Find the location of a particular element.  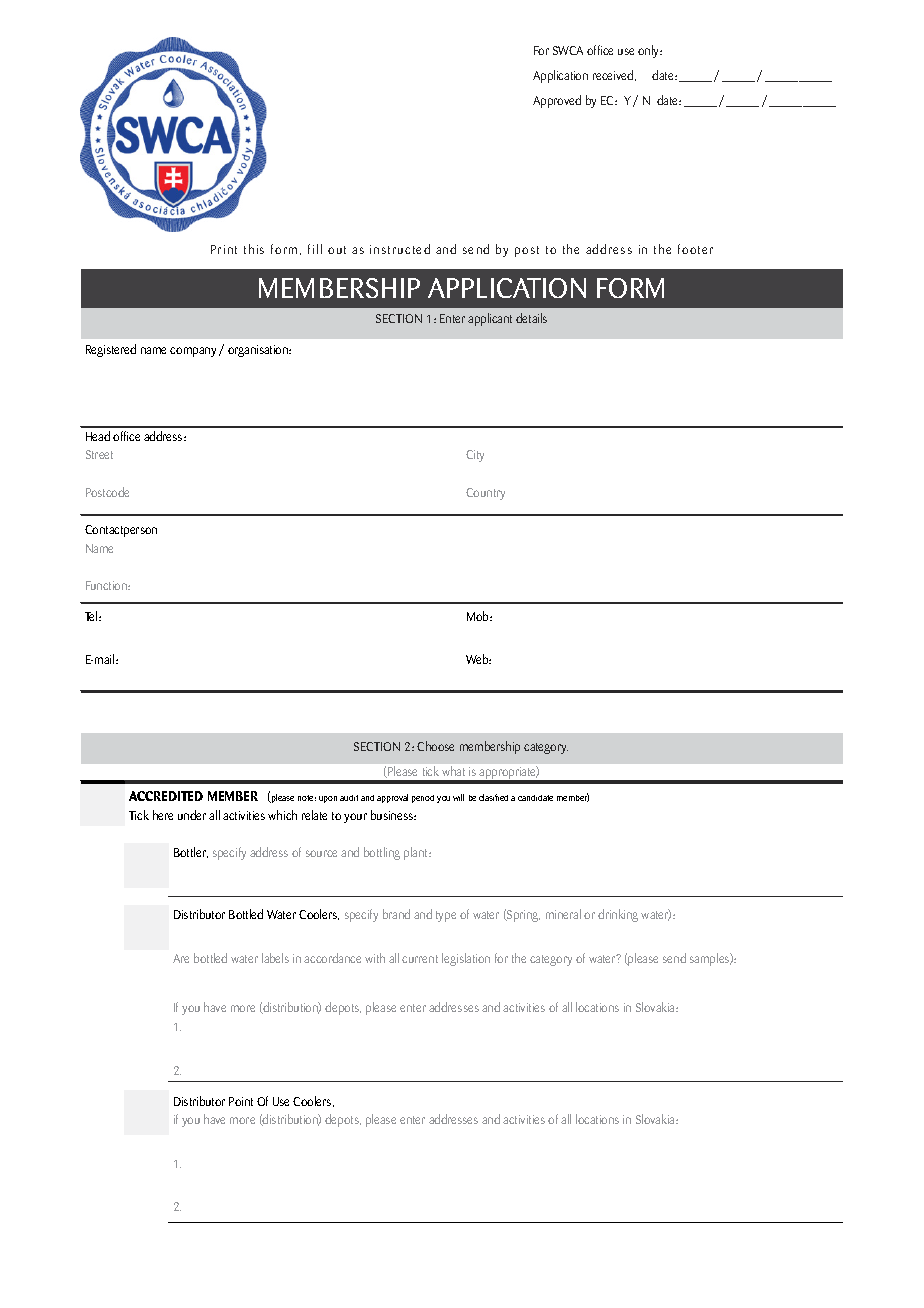

ACCREDITED is located at coordinates (166, 796).
